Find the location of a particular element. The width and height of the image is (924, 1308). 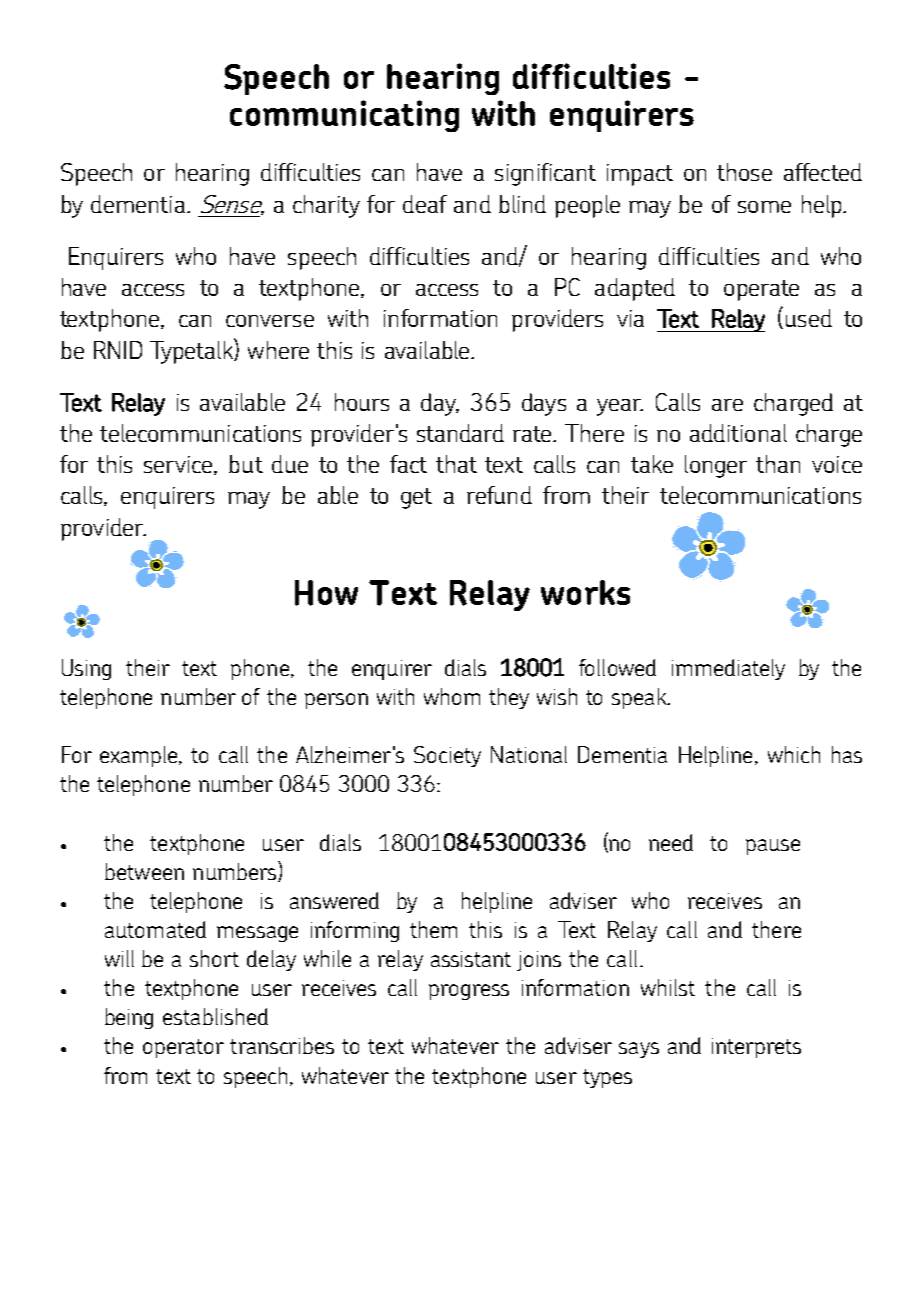

progress is located at coordinates (469, 992).
